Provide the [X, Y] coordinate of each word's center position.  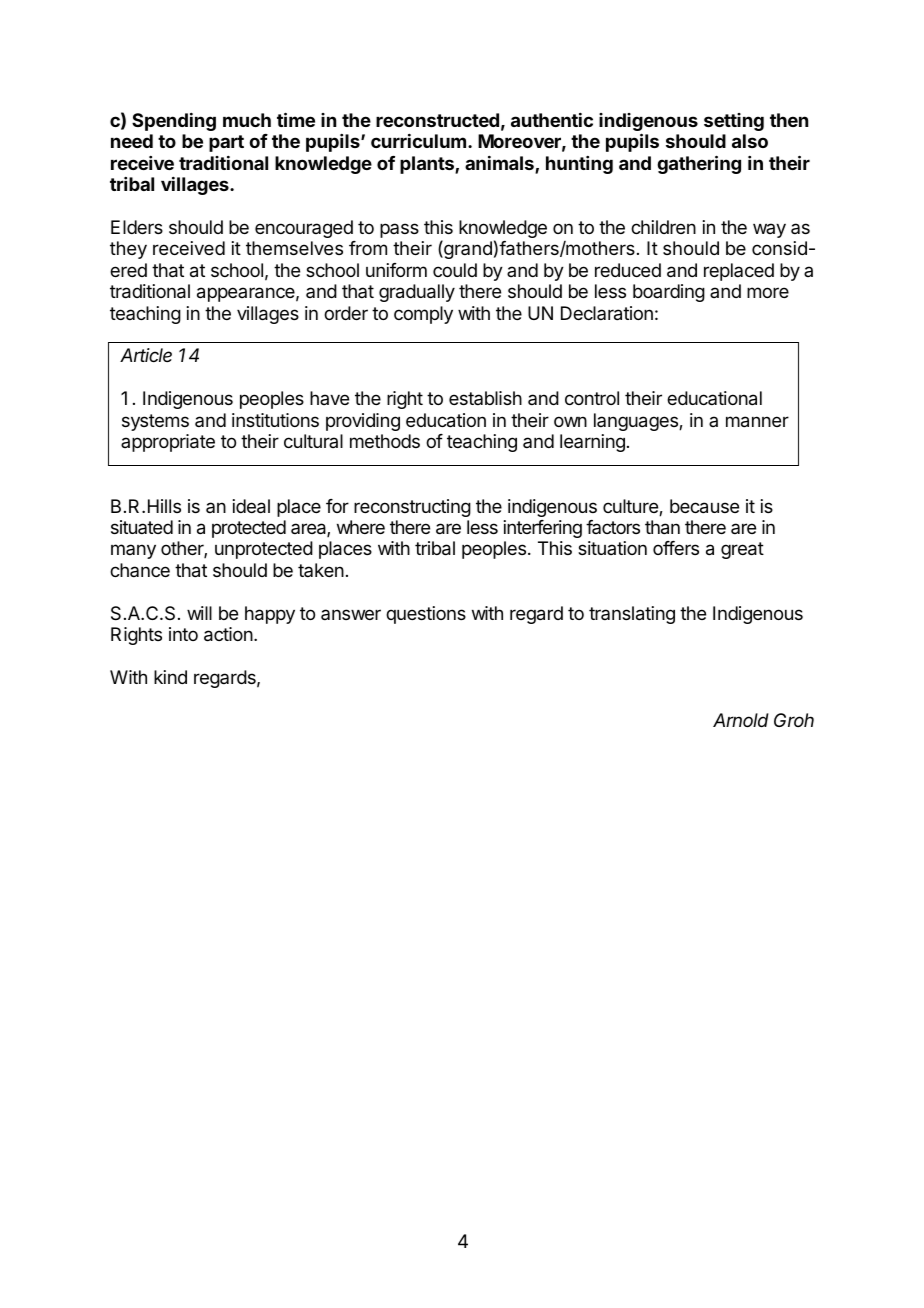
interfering [543, 529]
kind [170, 677]
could [455, 270]
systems [155, 422]
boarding [669, 293]
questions [426, 615]
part [226, 143]
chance [140, 570]
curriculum [418, 141]
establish [485, 398]
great [742, 550]
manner [757, 422]
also [750, 141]
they [128, 250]
